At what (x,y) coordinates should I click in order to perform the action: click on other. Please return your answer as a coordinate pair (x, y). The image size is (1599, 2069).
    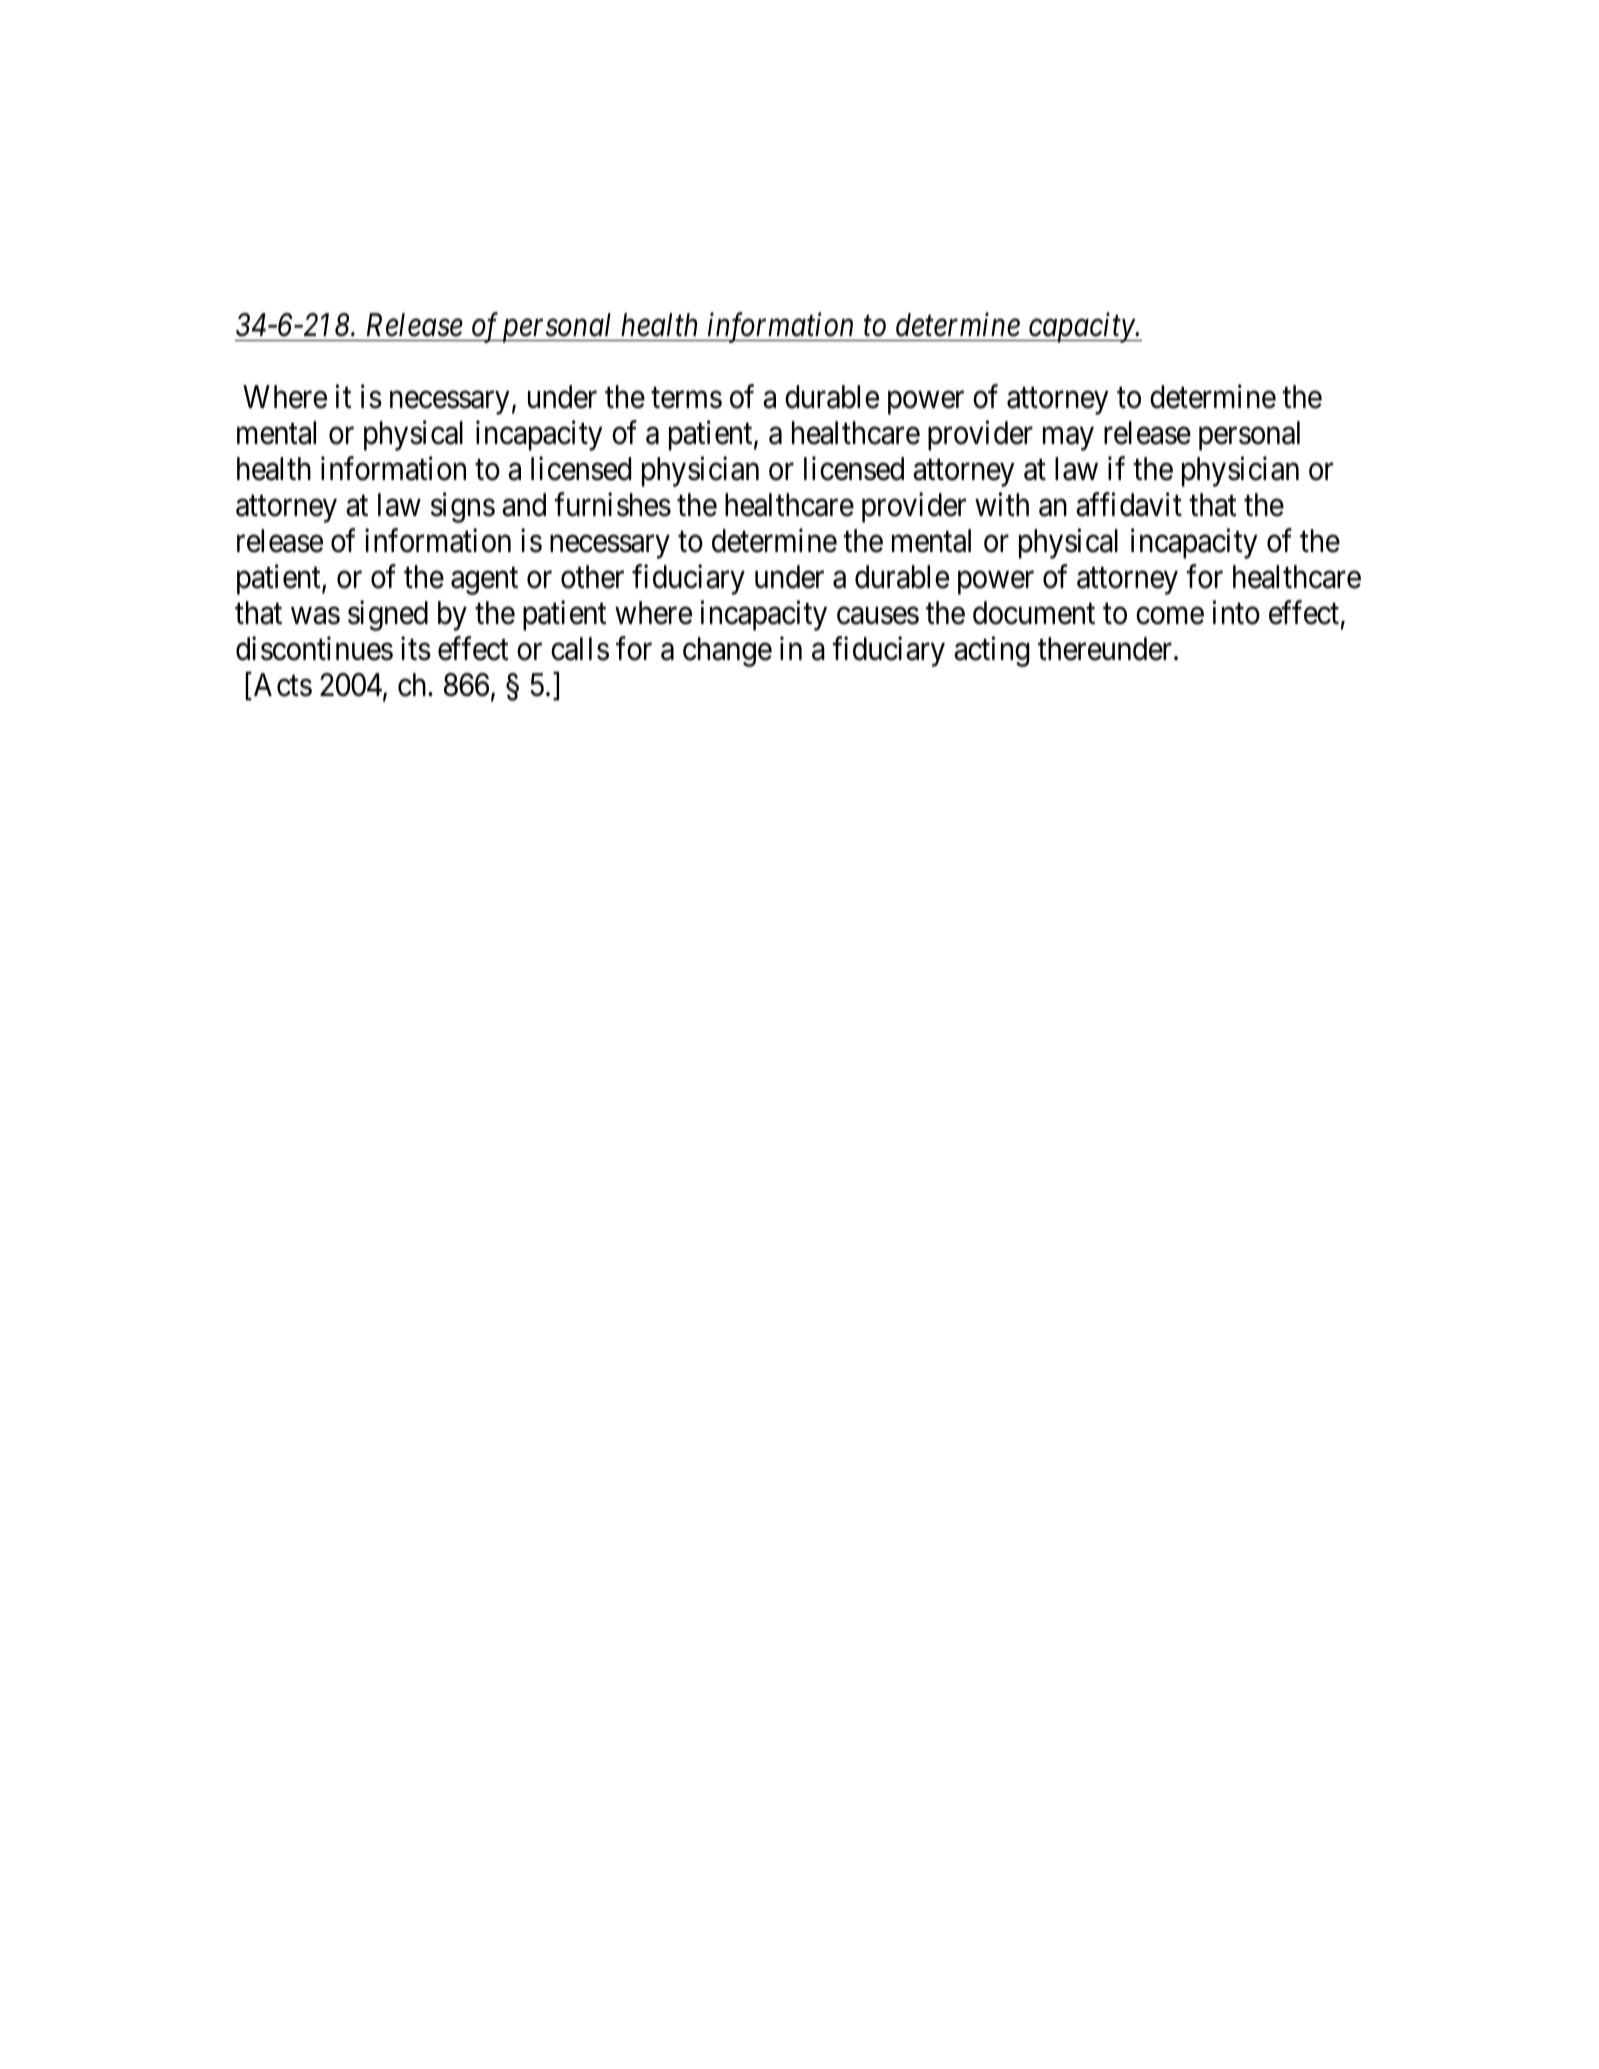
    Looking at the image, I should click on (592, 577).
